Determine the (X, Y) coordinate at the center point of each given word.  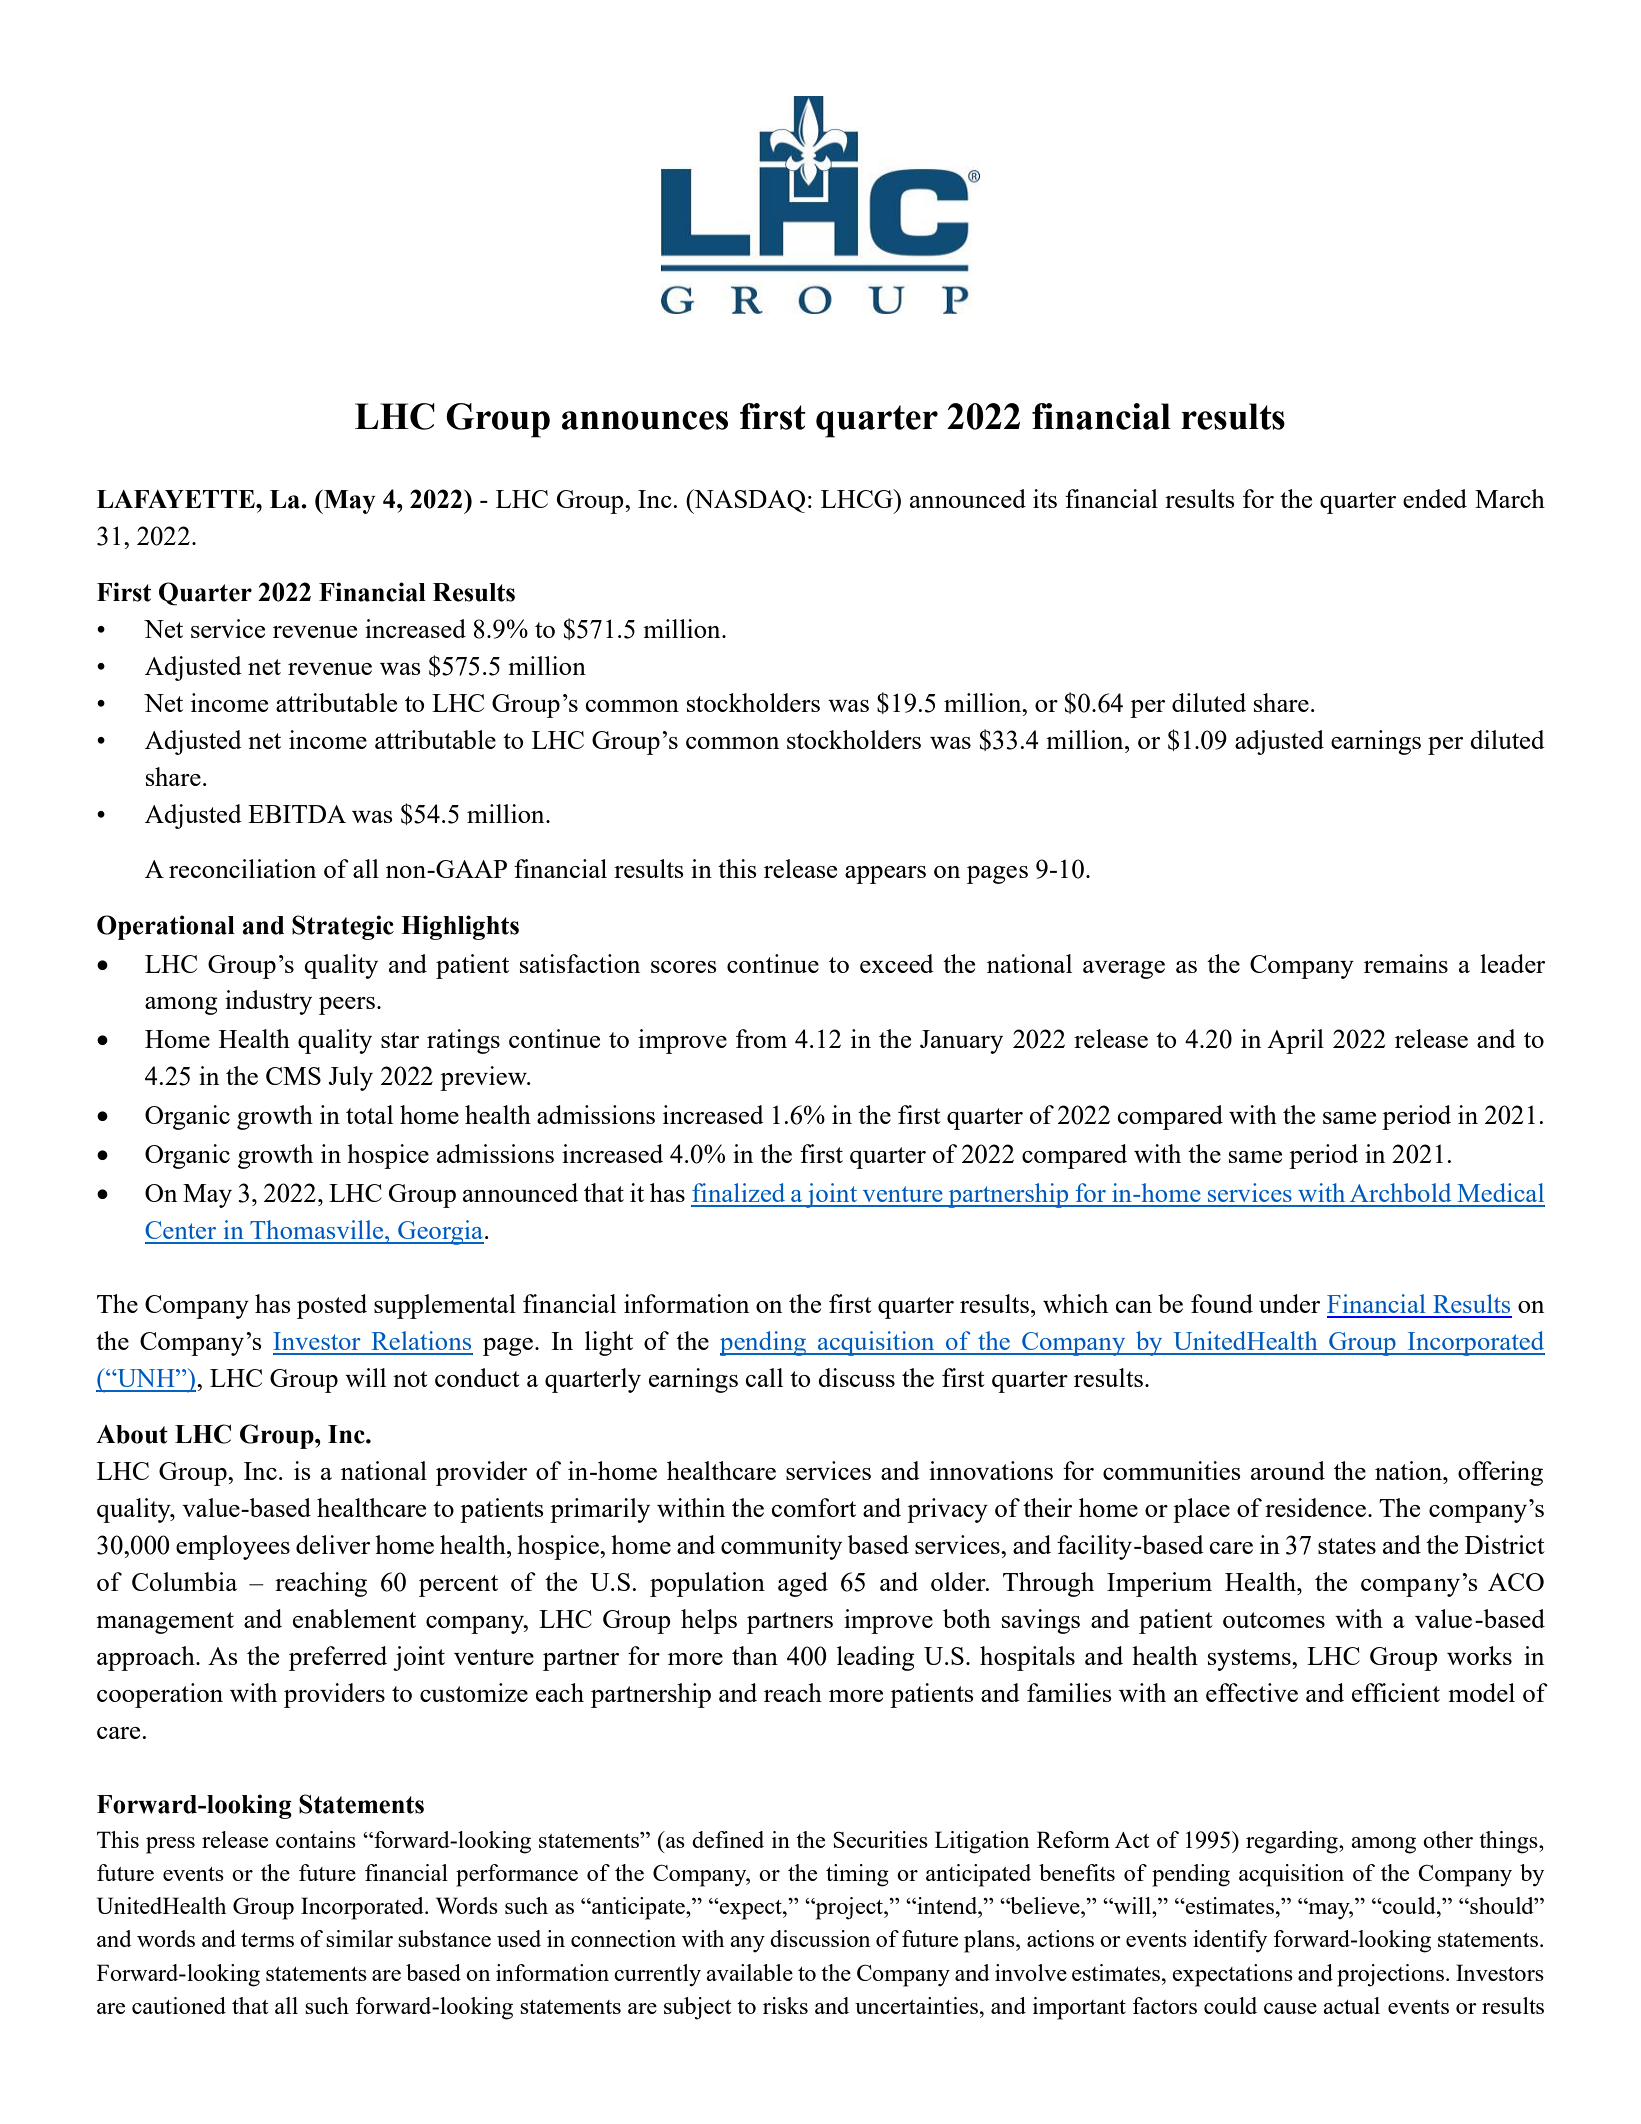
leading (876, 1658)
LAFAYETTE (177, 499)
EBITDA (297, 814)
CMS (293, 1076)
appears (885, 875)
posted (332, 1306)
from (761, 1038)
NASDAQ (748, 501)
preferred (338, 1658)
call (764, 1377)
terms (267, 1940)
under (1289, 1303)
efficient (1396, 1692)
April (1295, 1041)
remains (1406, 963)
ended (1435, 498)
